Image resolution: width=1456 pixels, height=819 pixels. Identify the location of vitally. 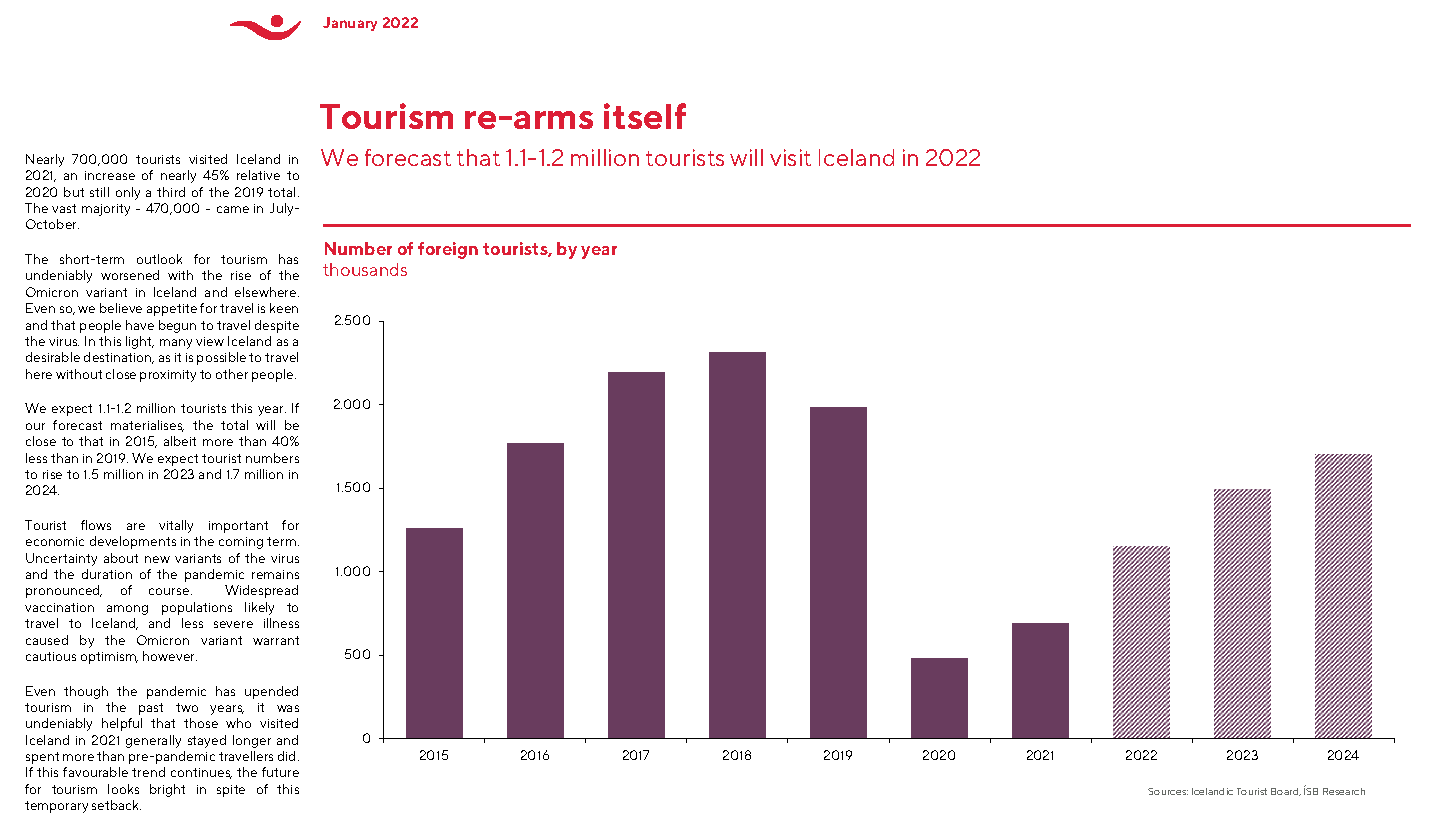
(176, 526).
